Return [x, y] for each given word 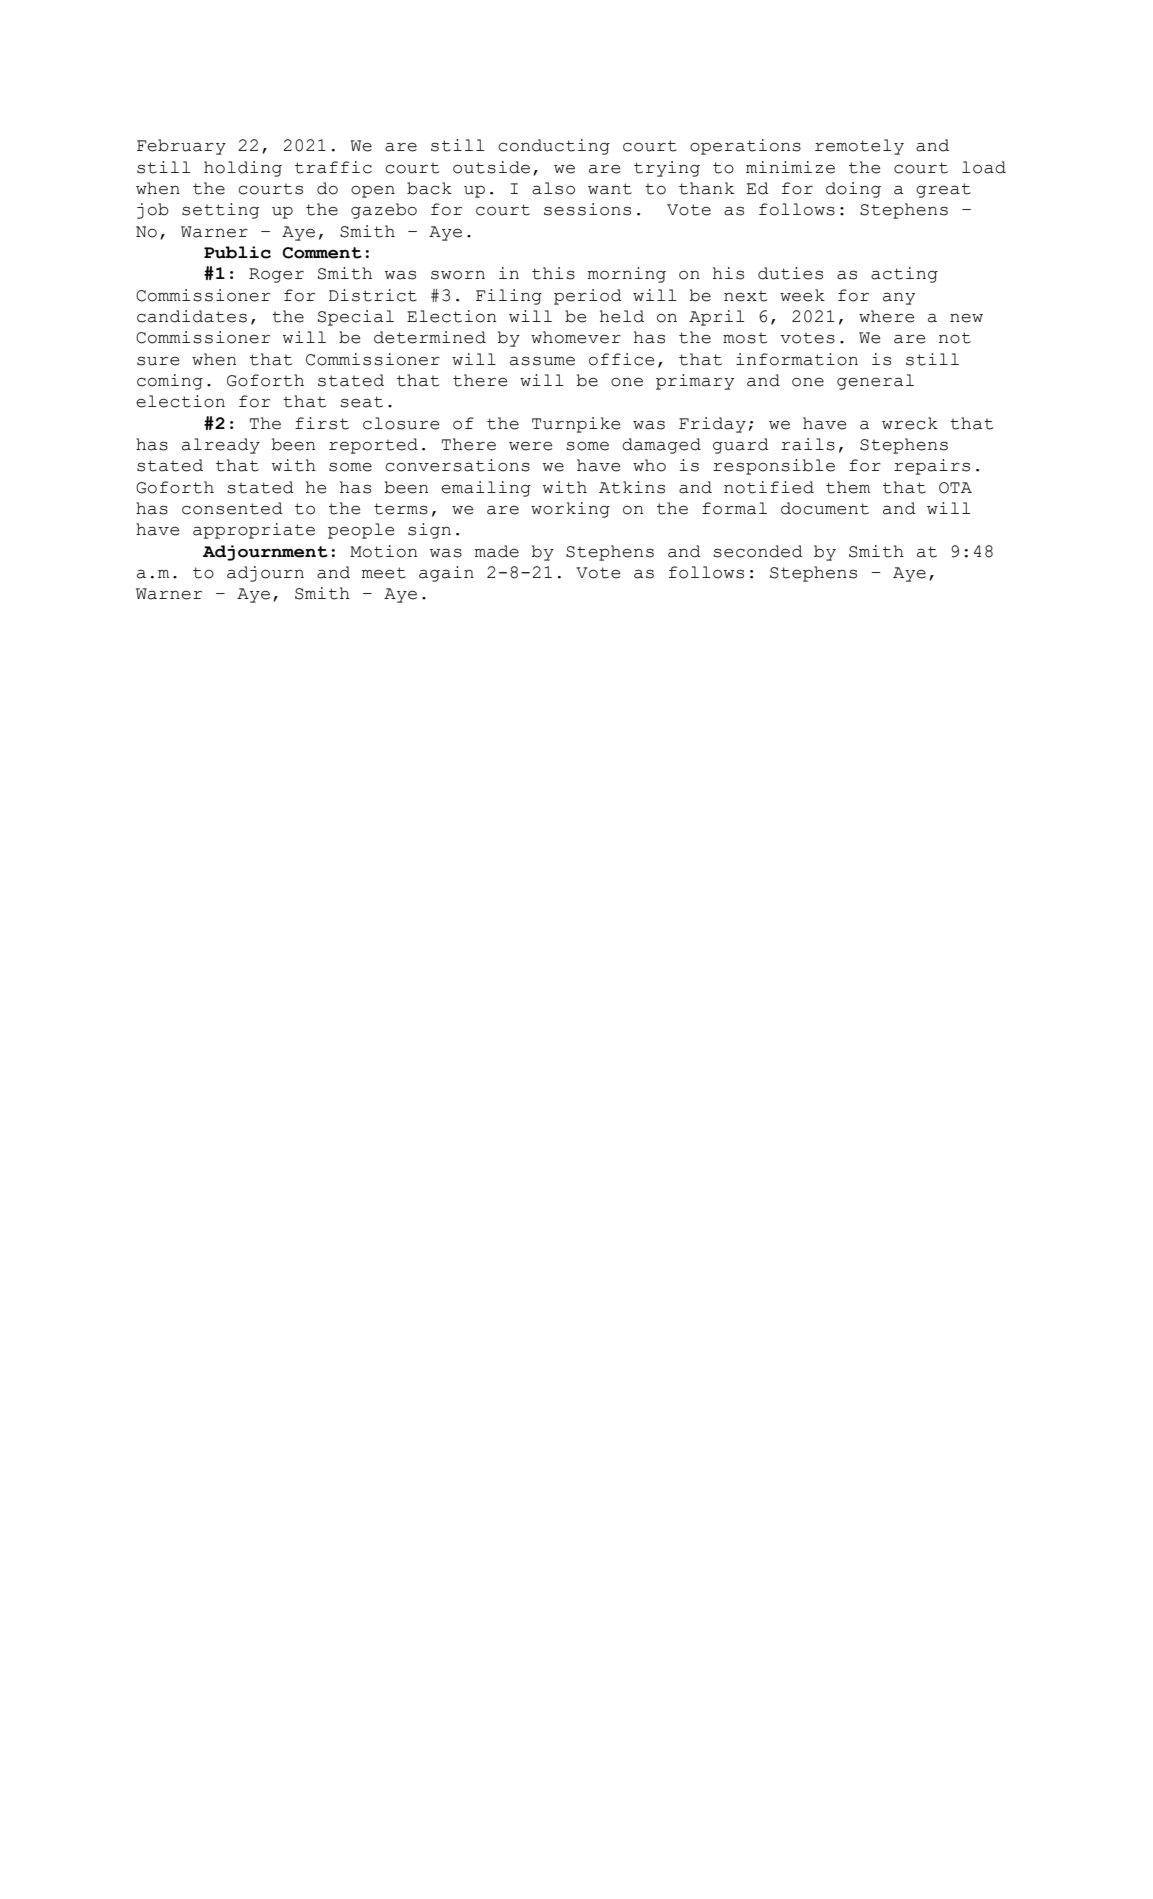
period [588, 297]
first [322, 423]
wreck [910, 423]
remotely [859, 147]
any [899, 298]
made [497, 551]
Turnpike [576, 425]
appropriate [254, 531]
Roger [276, 275]
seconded [758, 551]
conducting [554, 147]
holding [243, 169]
